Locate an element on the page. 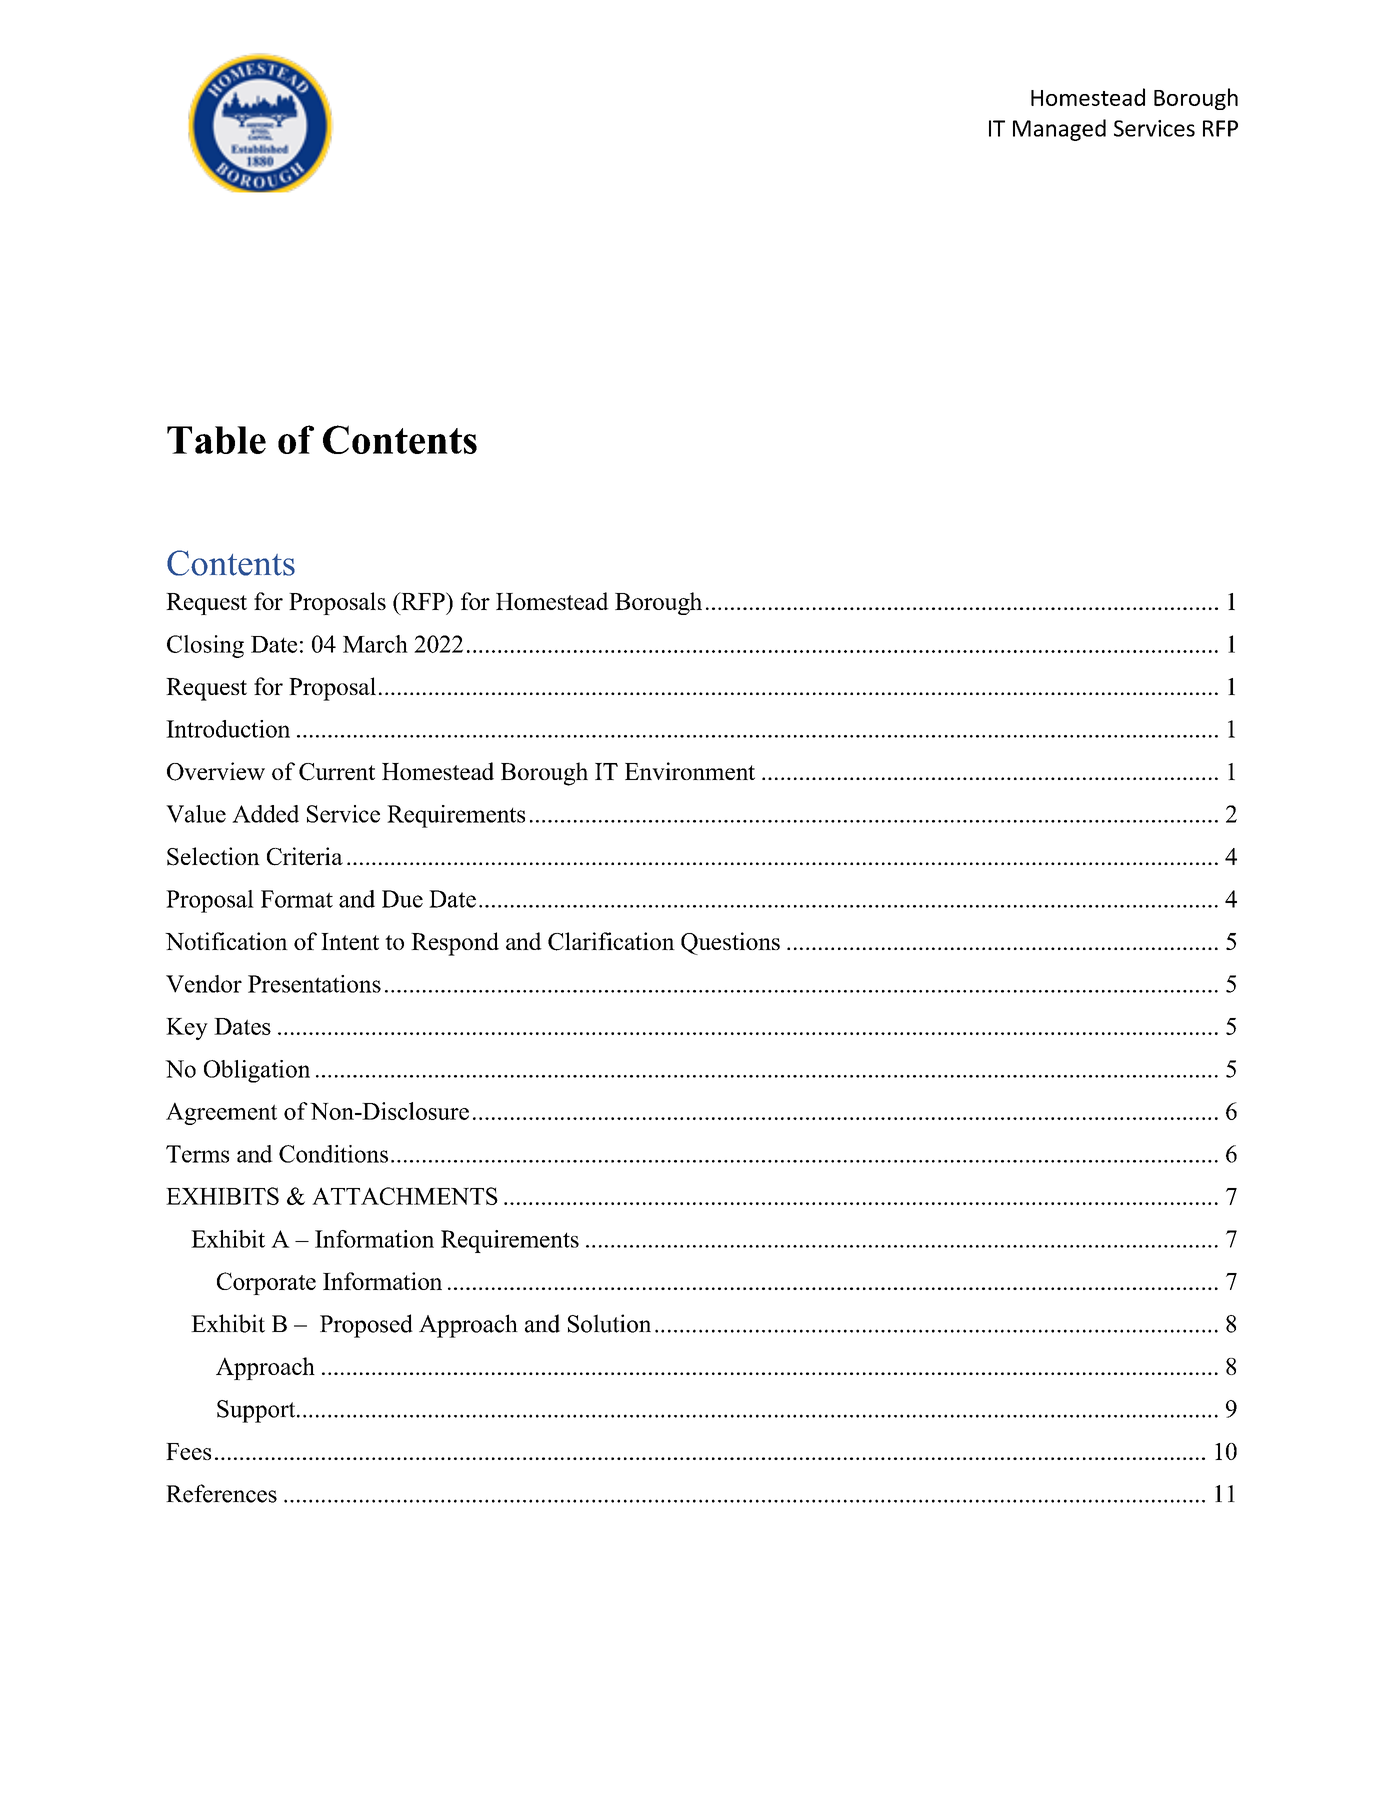 The width and height of the image is (1394, 1804). Table is located at coordinates (216, 440).
